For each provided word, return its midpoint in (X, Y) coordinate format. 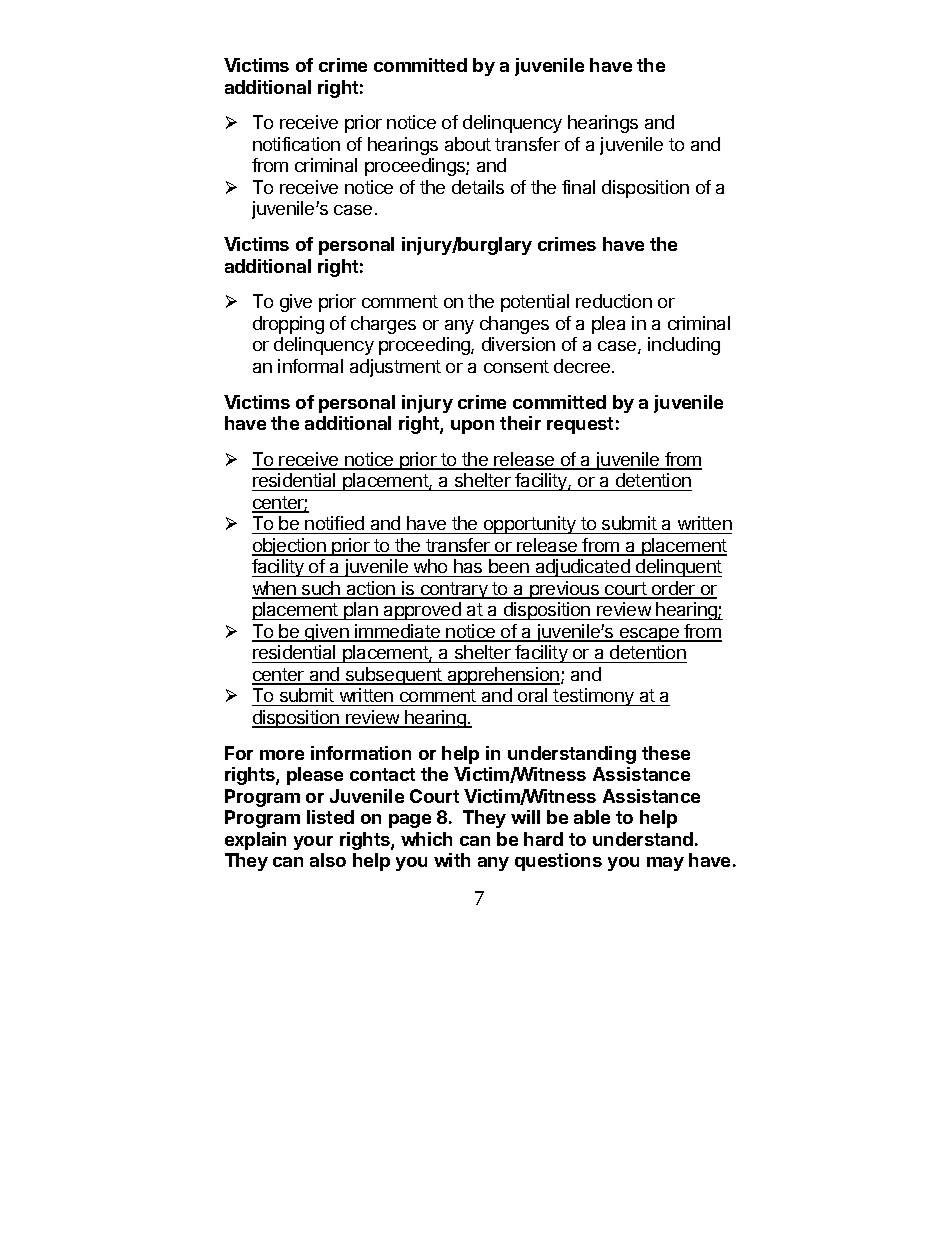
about (468, 144)
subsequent (394, 676)
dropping (288, 325)
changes (514, 325)
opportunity (530, 525)
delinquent (678, 568)
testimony (594, 697)
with (452, 860)
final (578, 187)
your (313, 843)
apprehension (502, 676)
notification (296, 144)
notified (335, 525)
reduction (614, 301)
